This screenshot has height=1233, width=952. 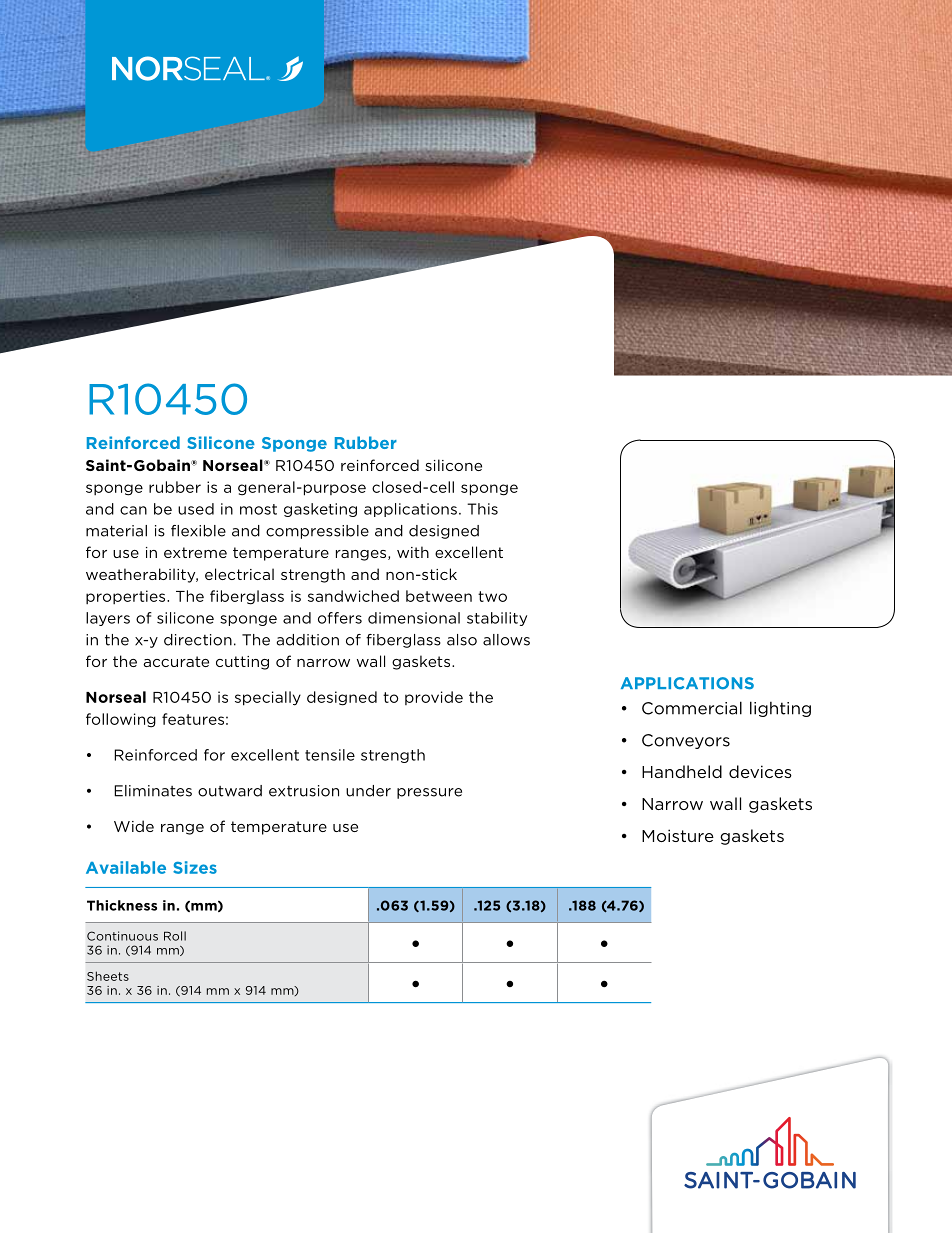 What do you see at coordinates (492, 596) in the screenshot?
I see `two` at bounding box center [492, 596].
